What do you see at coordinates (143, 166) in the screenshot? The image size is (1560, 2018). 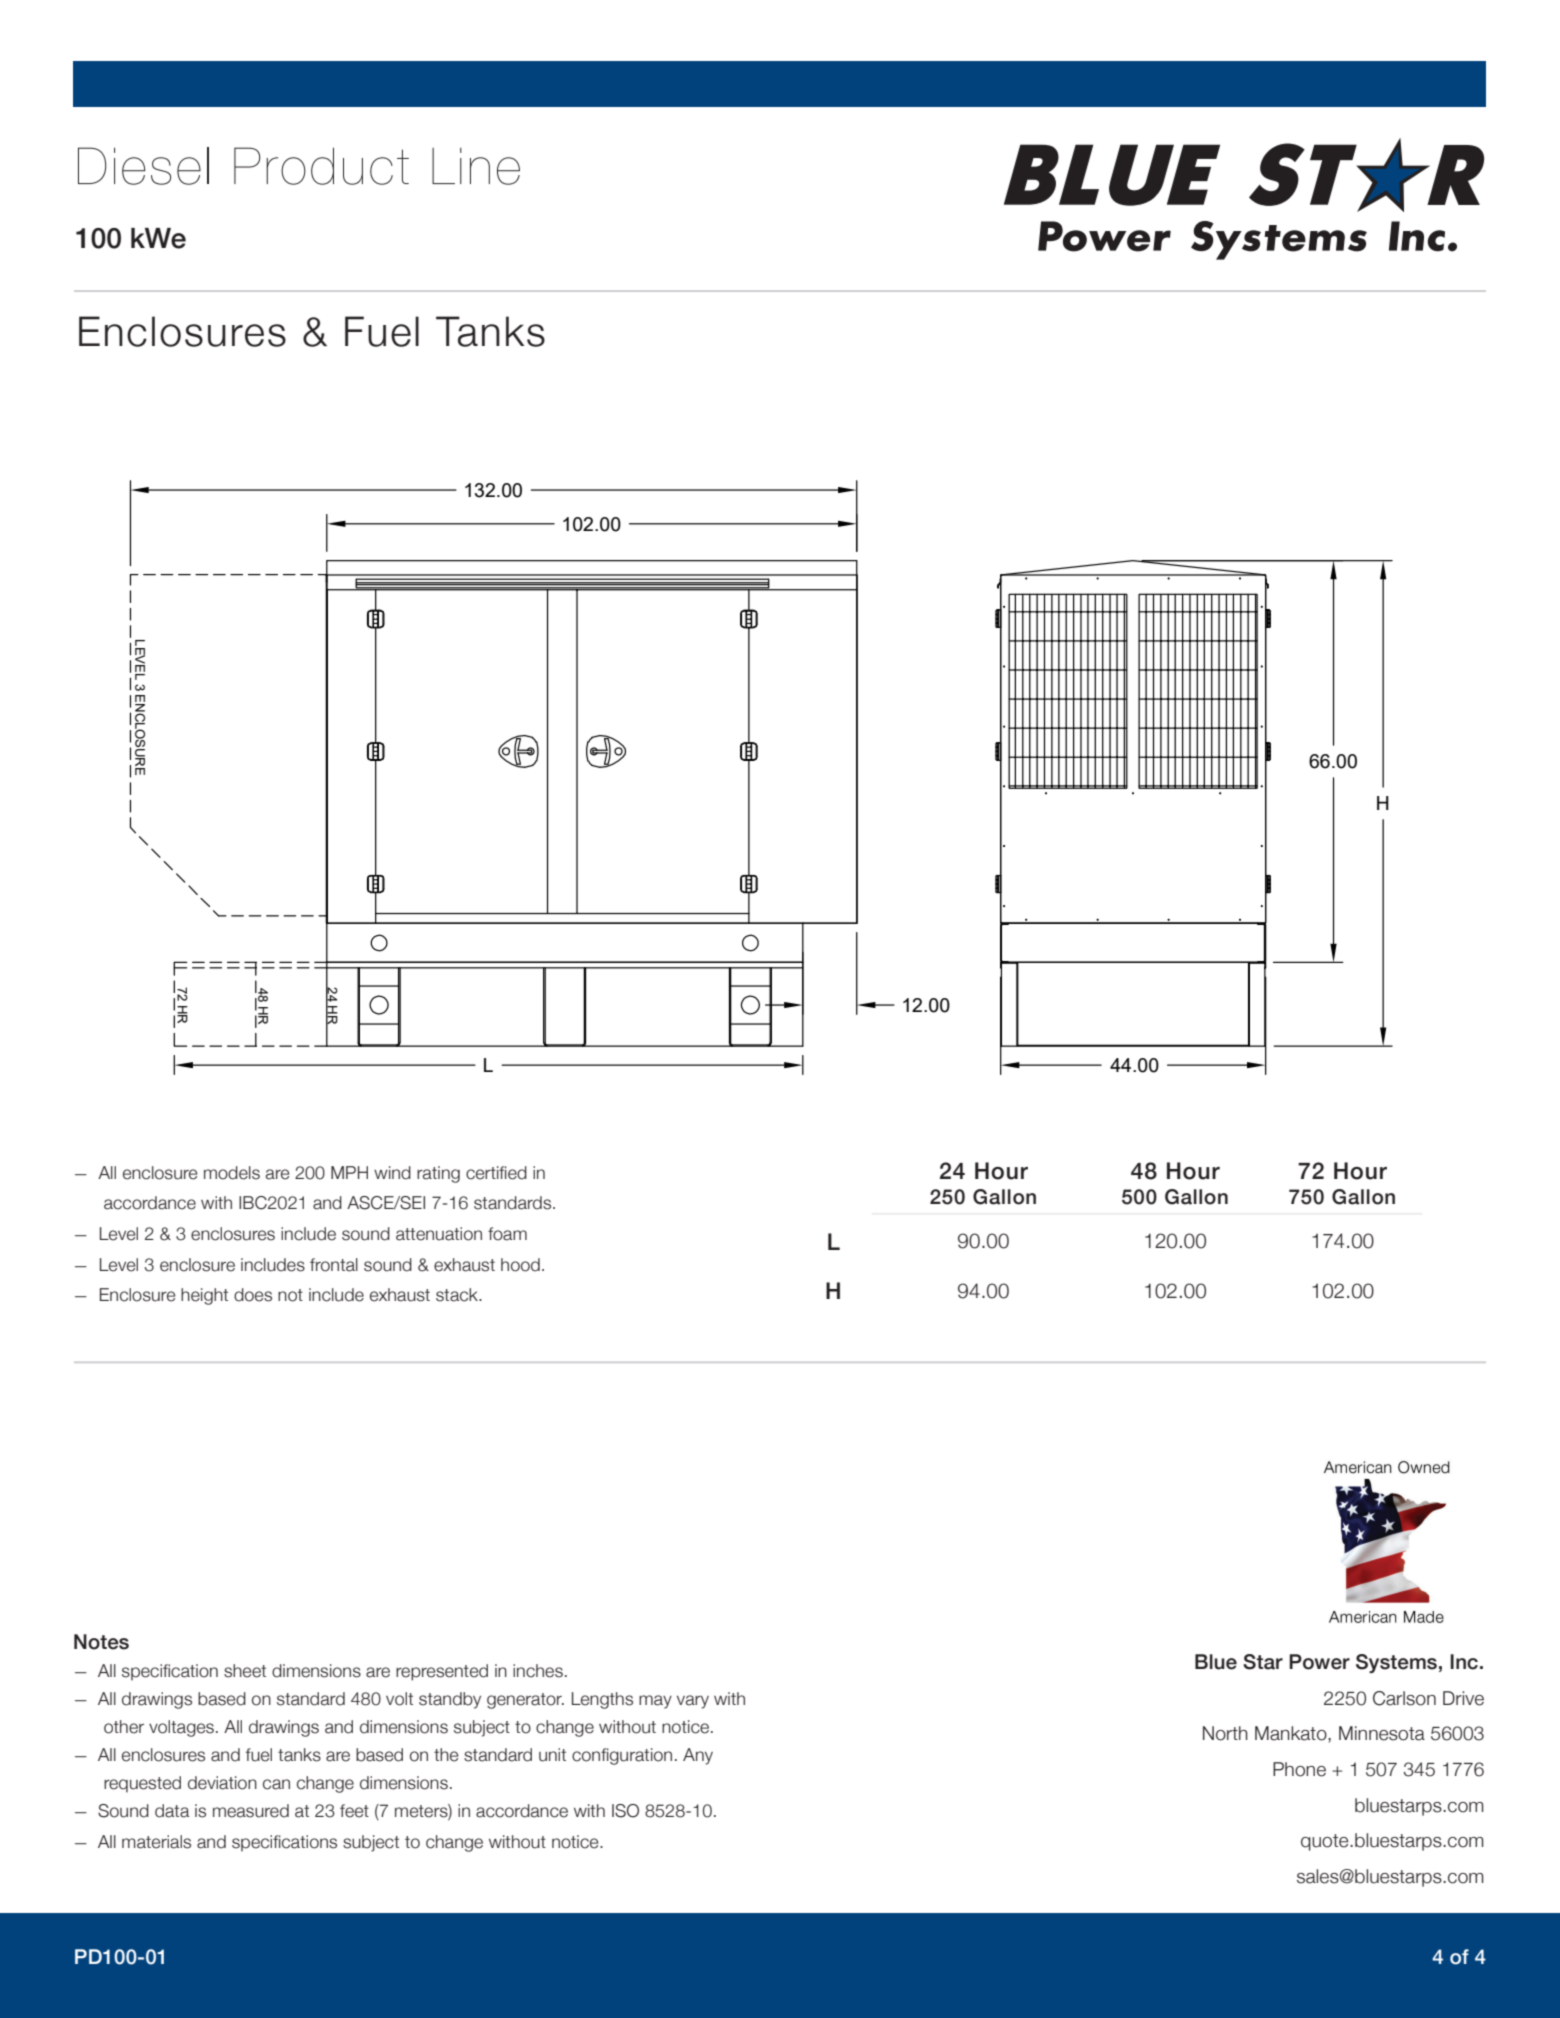 I see `Diesel` at bounding box center [143, 166].
